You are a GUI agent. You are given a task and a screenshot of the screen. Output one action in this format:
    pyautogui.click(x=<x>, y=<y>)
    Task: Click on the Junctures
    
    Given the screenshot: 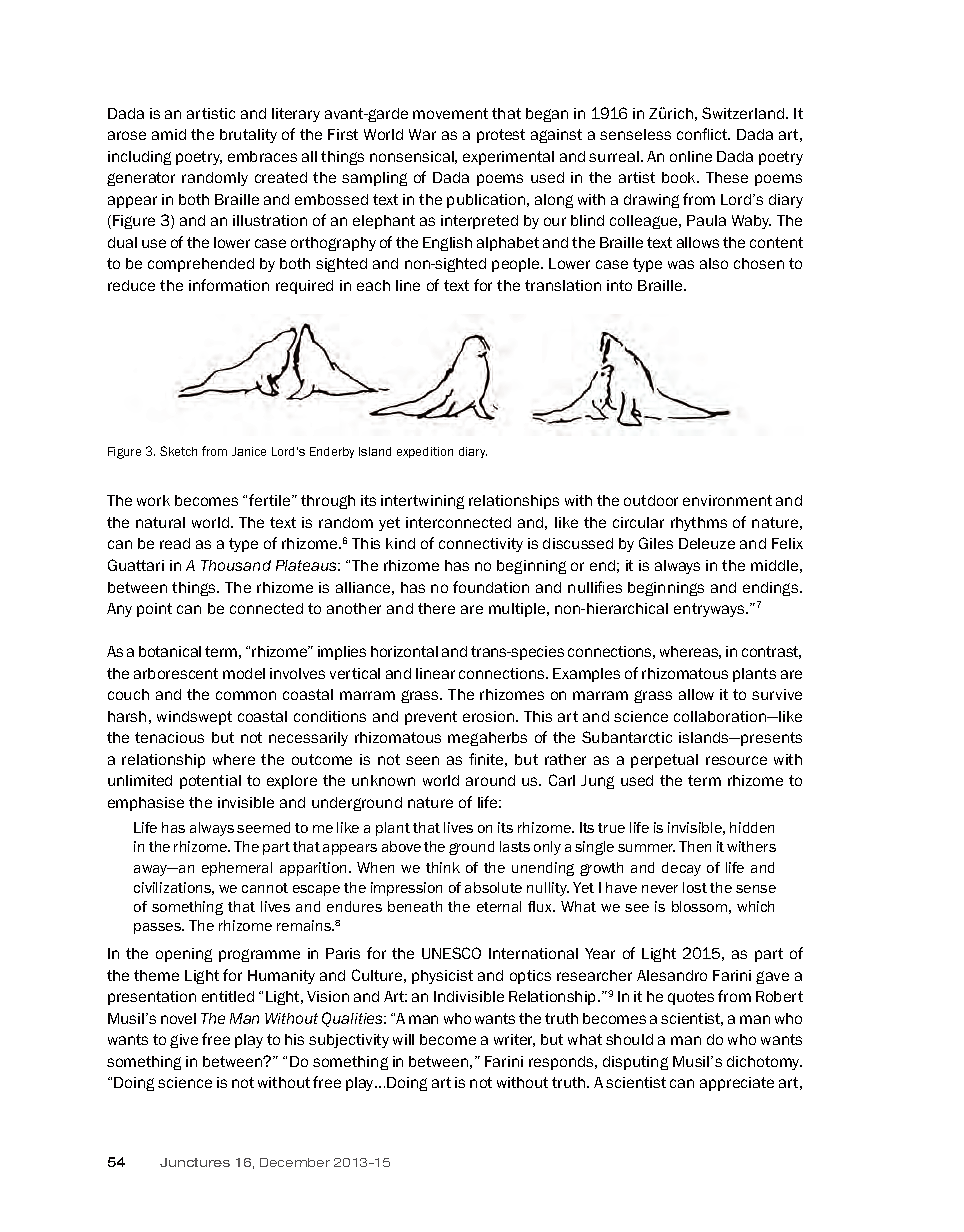 What is the action you would take?
    pyautogui.click(x=195, y=1162)
